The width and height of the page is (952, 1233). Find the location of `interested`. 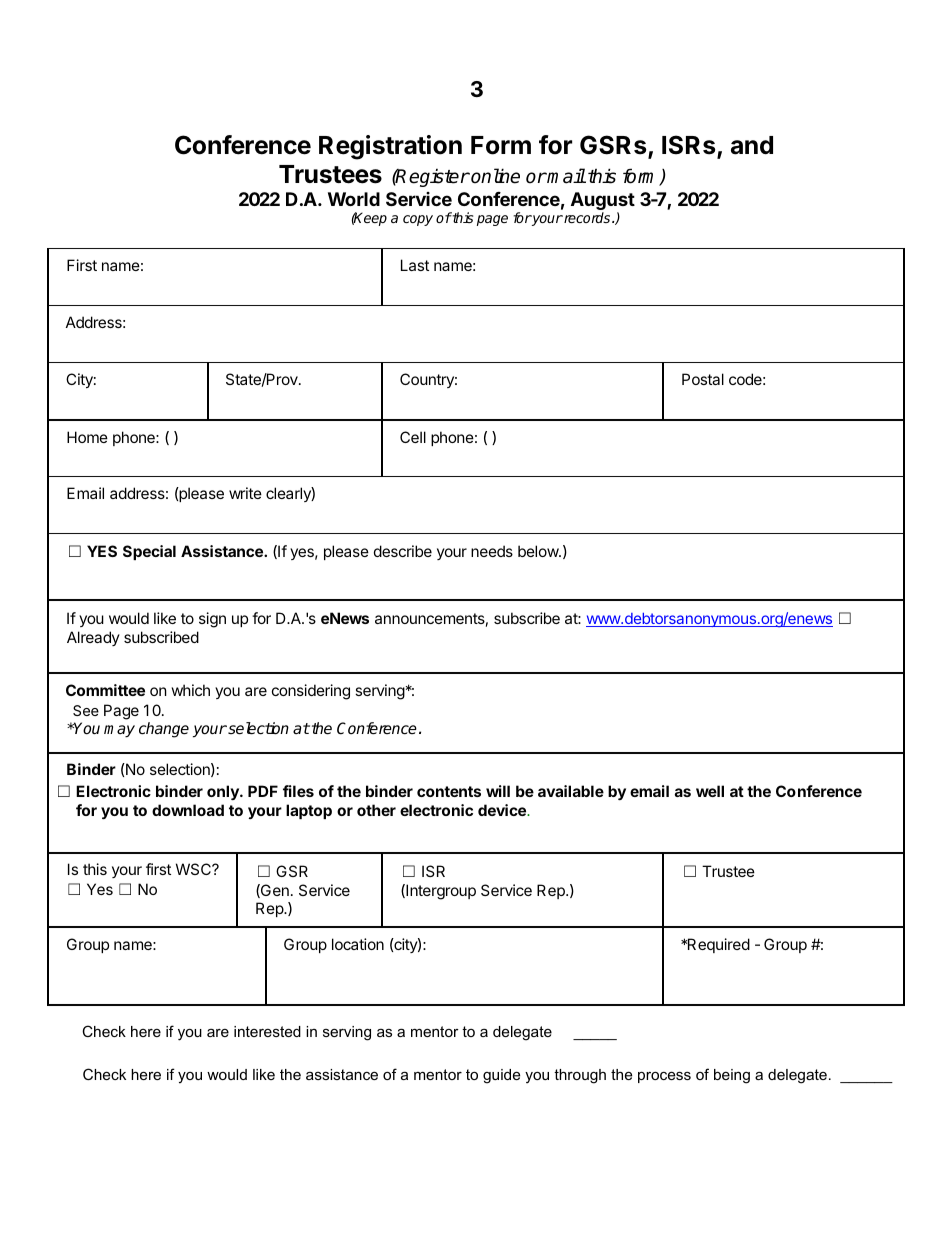

interested is located at coordinates (267, 1031).
